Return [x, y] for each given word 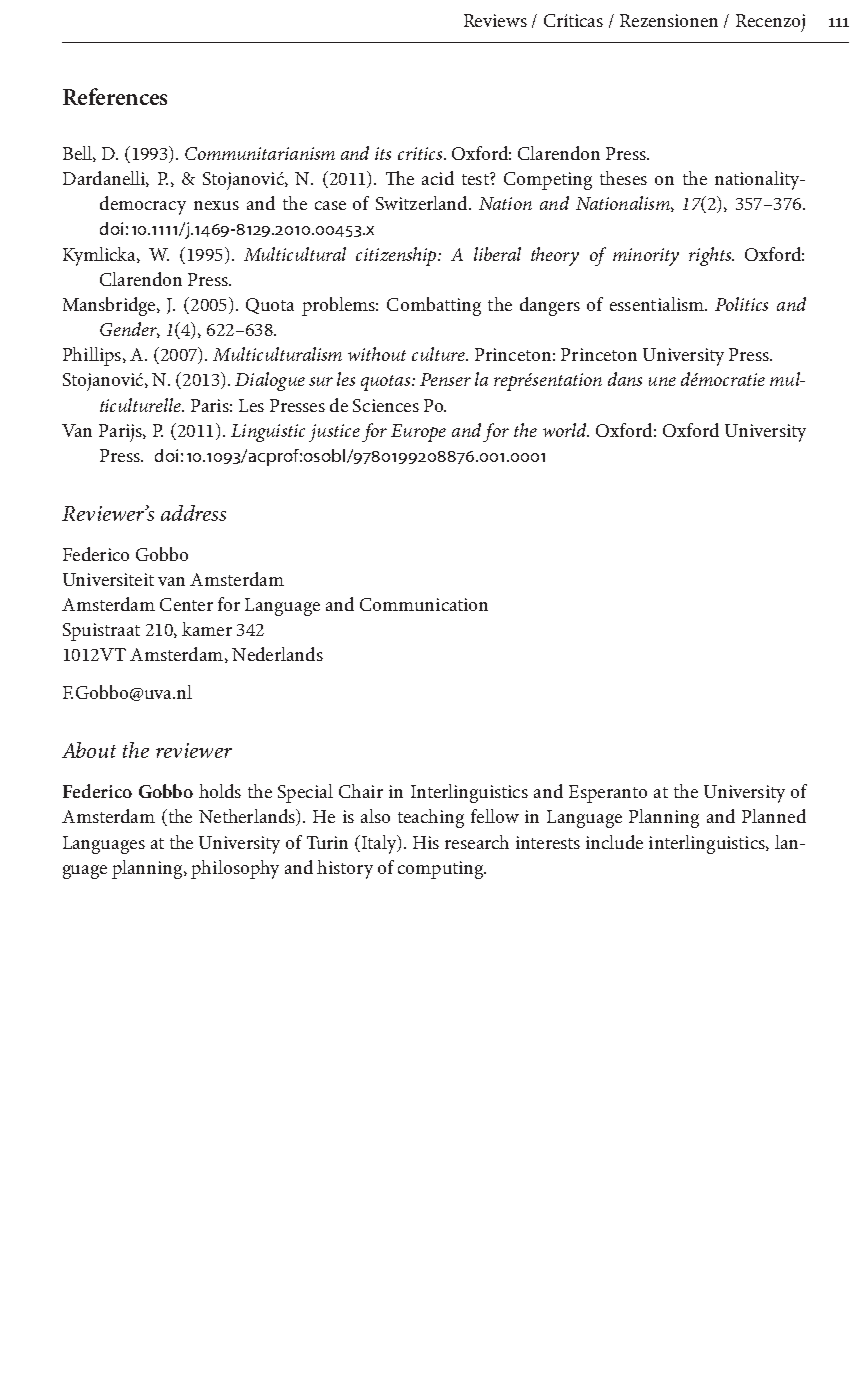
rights [711, 256]
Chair [361, 791]
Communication [424, 604]
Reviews [495, 20]
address [193, 513]
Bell [78, 154]
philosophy [235, 869]
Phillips [92, 356]
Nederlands [277, 654]
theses [623, 178]
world [566, 430]
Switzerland [423, 203]
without [377, 354]
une [662, 381]
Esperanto [608, 794]
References [115, 96]
